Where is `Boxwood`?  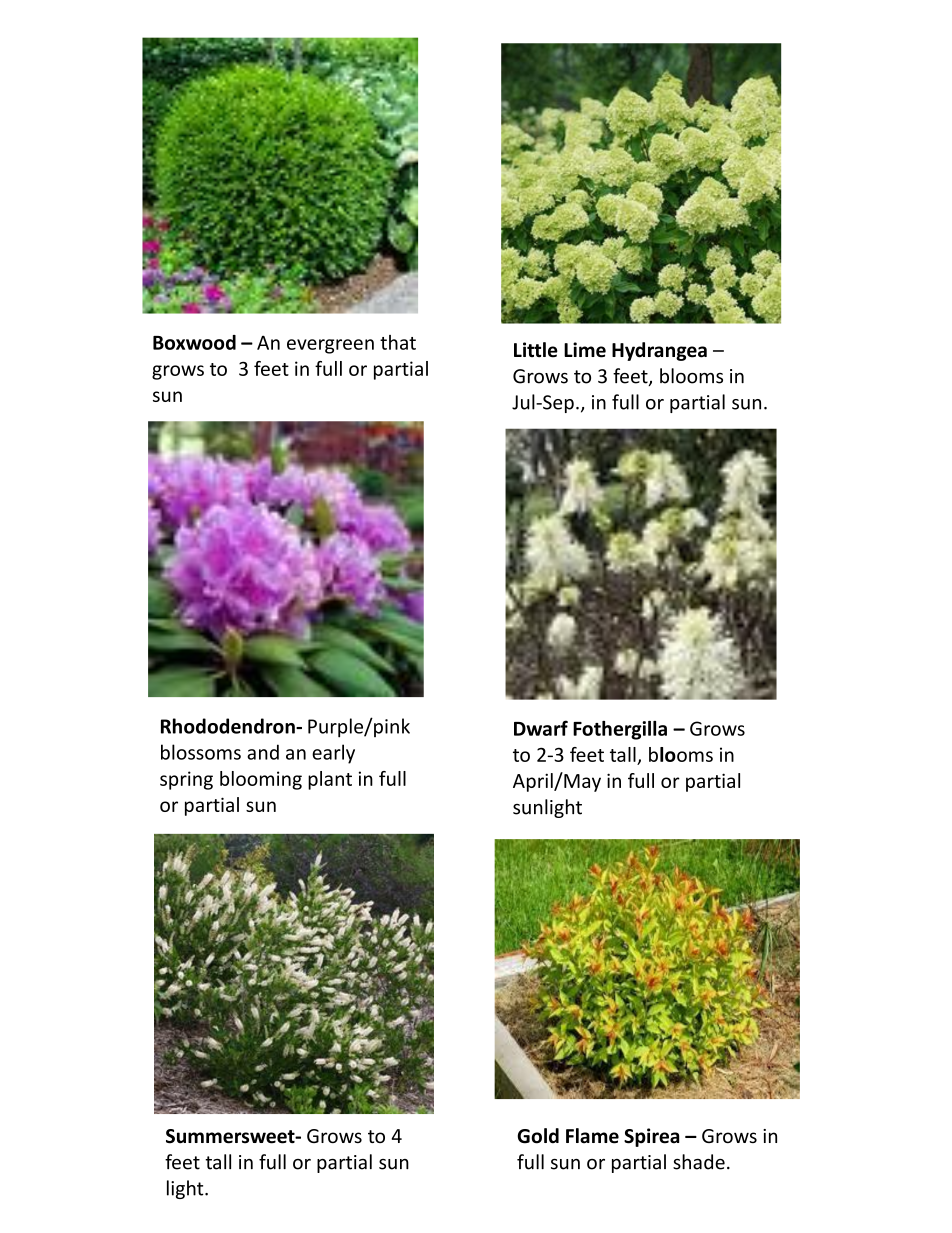 Boxwood is located at coordinates (194, 342).
